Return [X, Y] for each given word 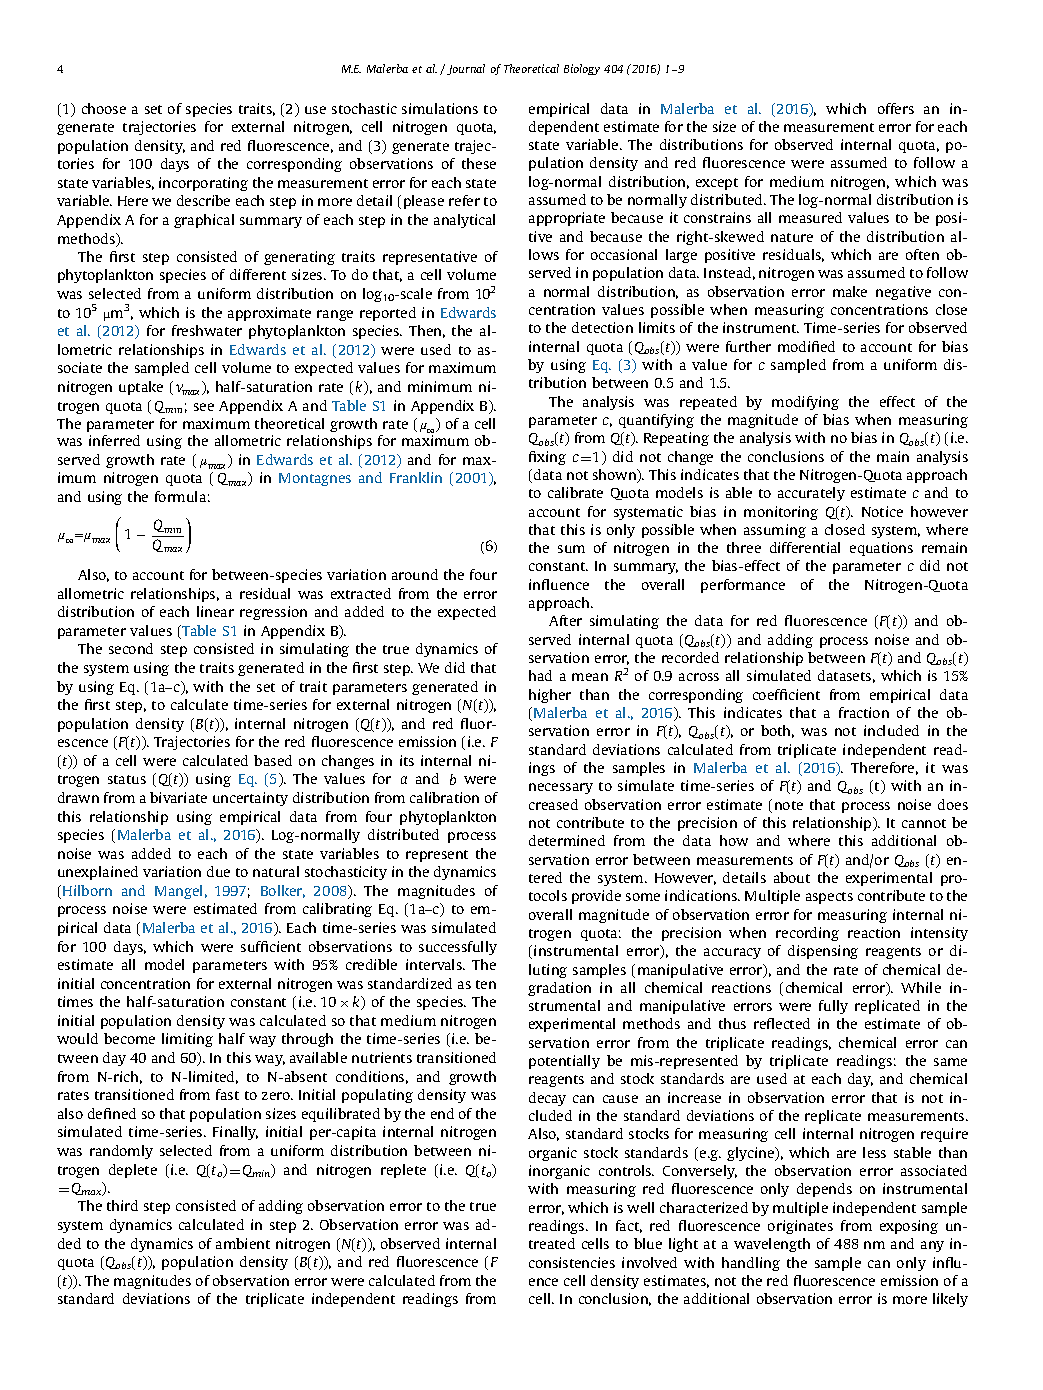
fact [629, 1226]
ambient [243, 1243]
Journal [466, 69]
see [204, 407]
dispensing [823, 952]
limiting [187, 1040]
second [131, 648]
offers [896, 108]
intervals [435, 964]
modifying [805, 403]
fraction [864, 712]
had [540, 675]
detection [602, 327]
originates [800, 1227]
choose [104, 108]
